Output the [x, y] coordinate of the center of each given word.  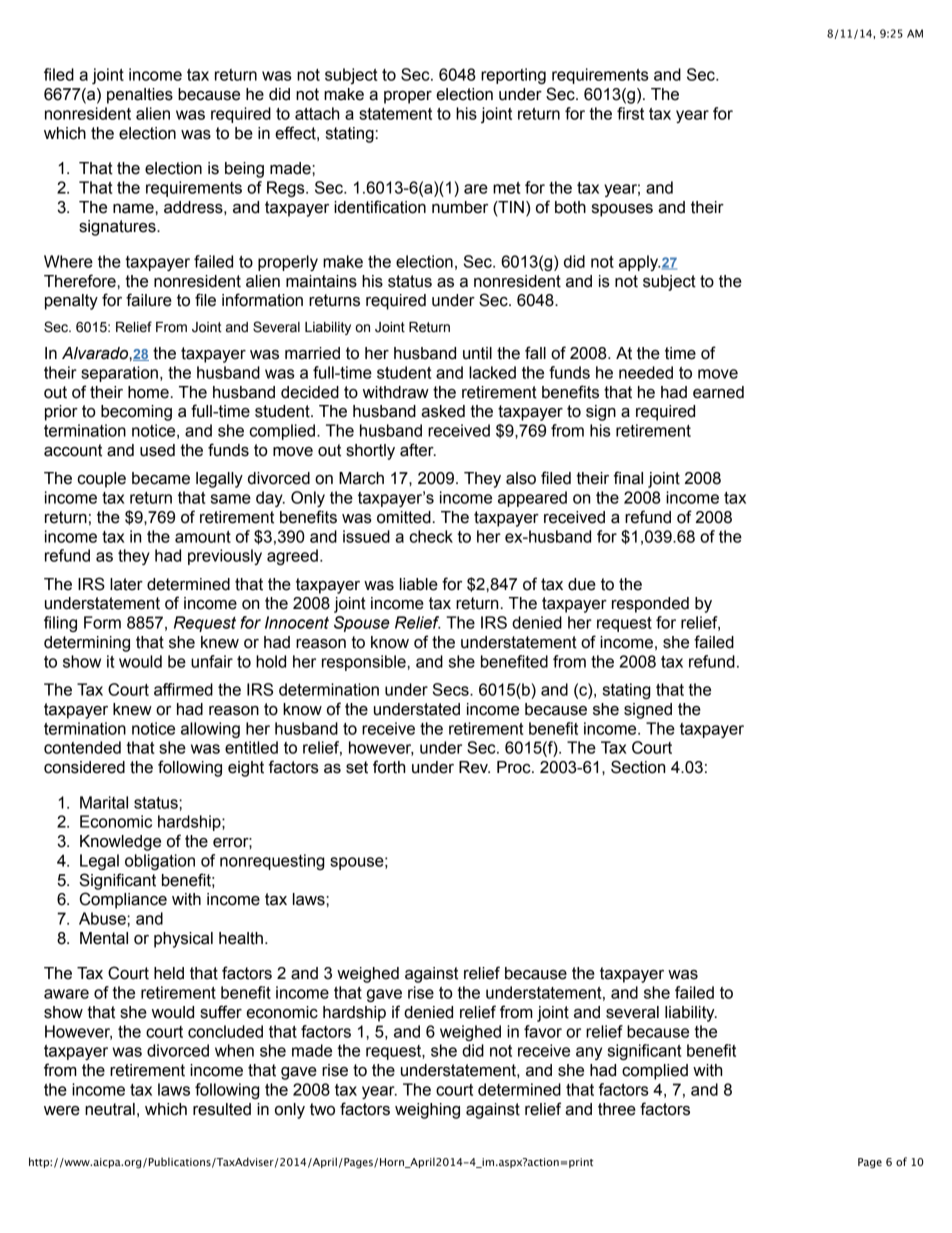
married [312, 353]
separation [119, 374]
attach [317, 113]
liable [419, 584]
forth [389, 767]
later [126, 584]
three [617, 1109]
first [630, 113]
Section [638, 767]
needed [646, 372]
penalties [140, 96]
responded [650, 605]
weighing [427, 1111]
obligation [160, 862]
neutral [110, 1109]
